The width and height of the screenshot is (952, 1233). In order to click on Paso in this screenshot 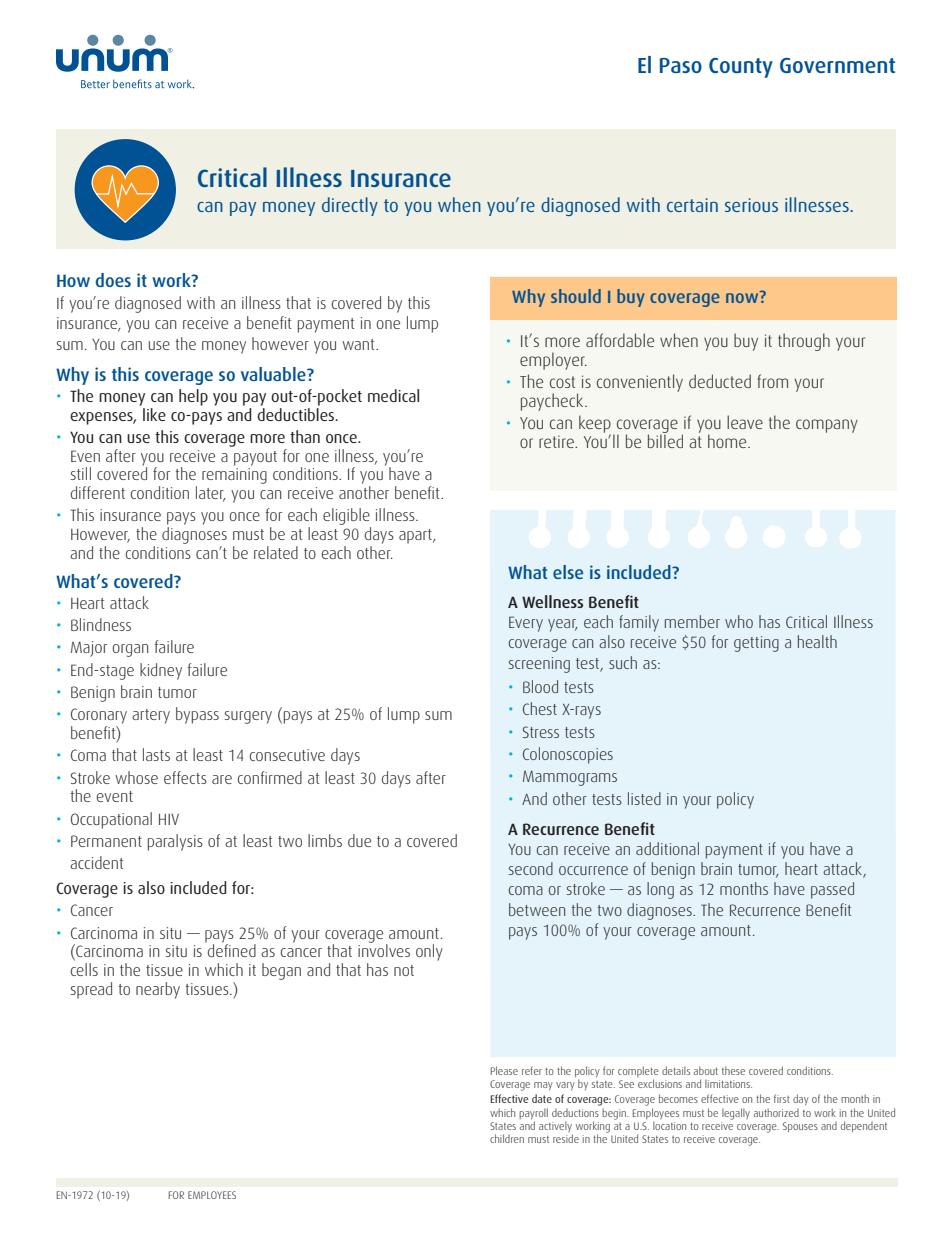, I will do `click(681, 65)`.
